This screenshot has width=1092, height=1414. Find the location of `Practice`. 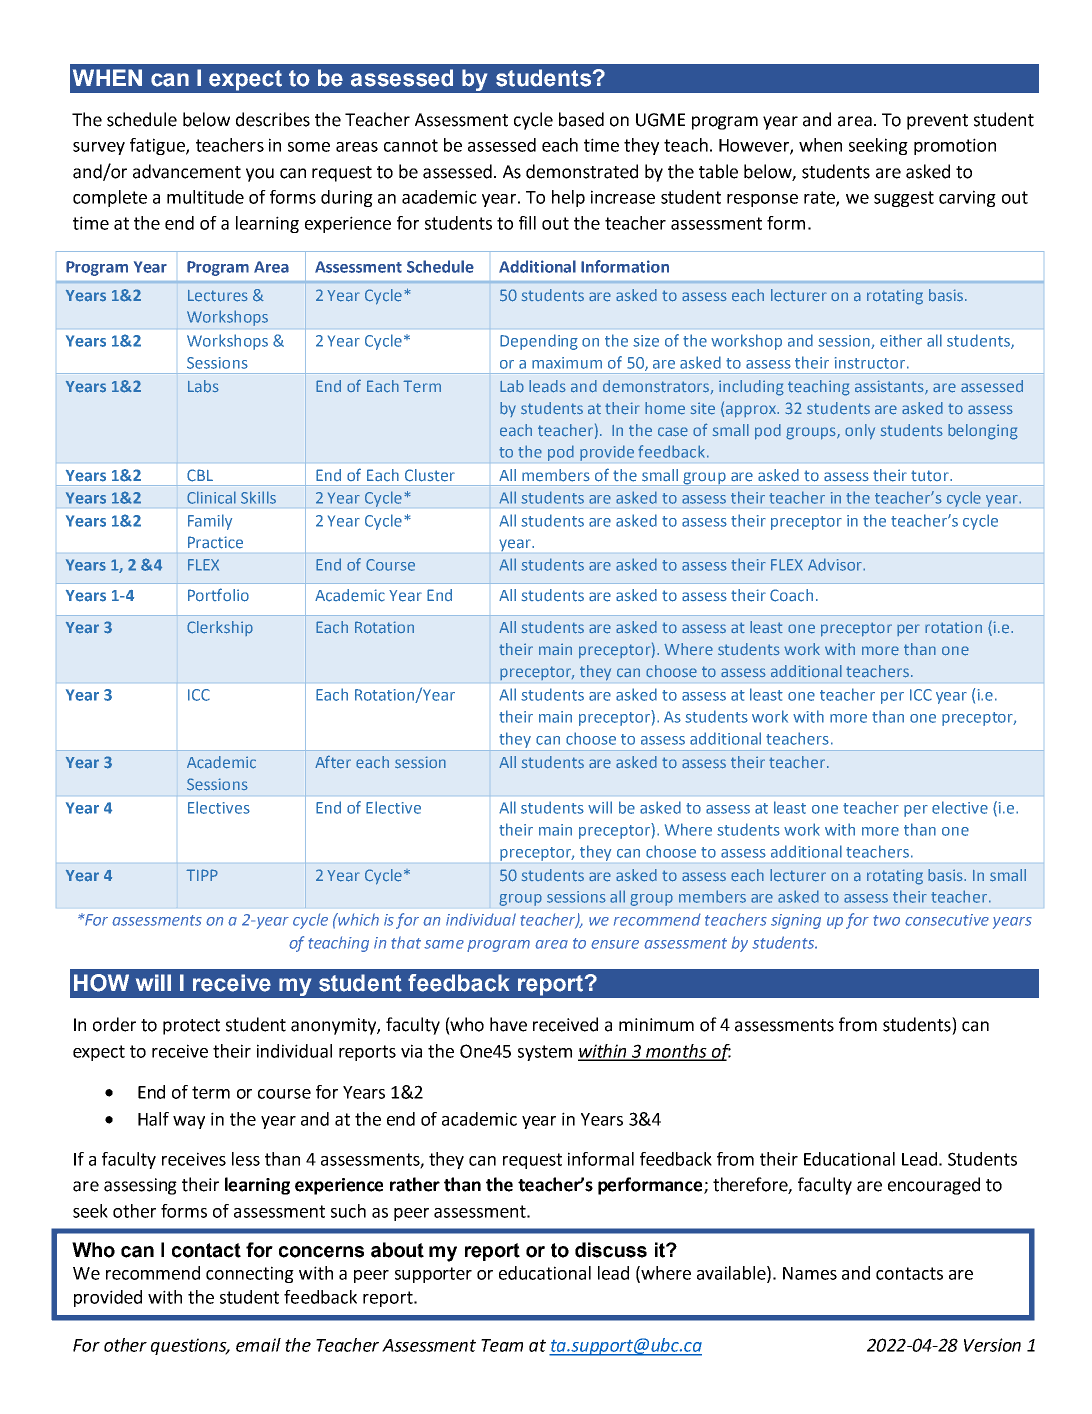

Practice is located at coordinates (215, 542).
